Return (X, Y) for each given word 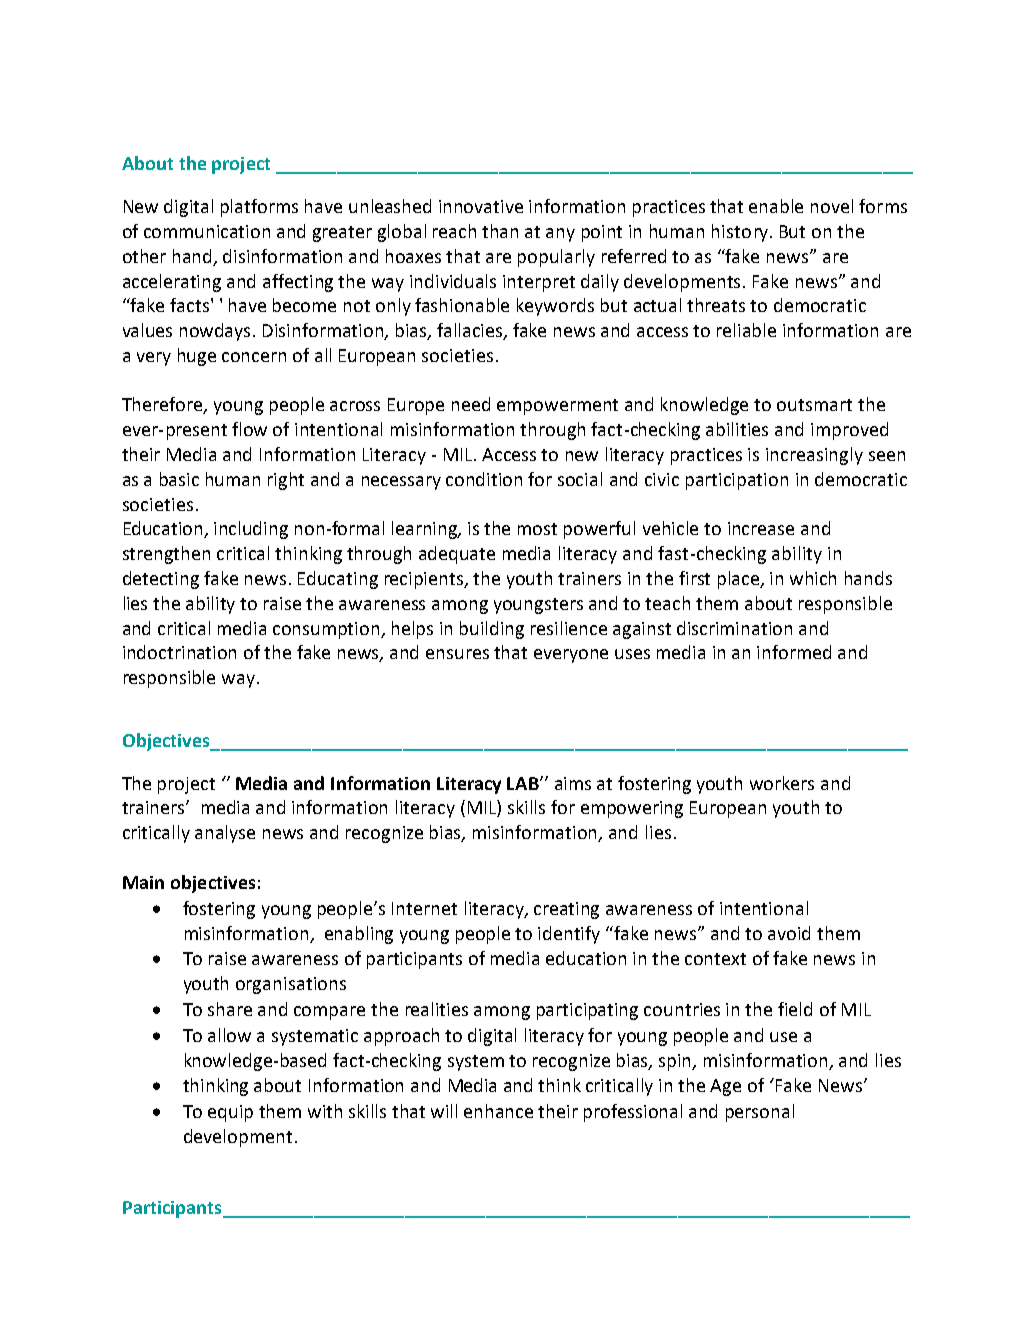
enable (776, 206)
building (492, 630)
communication (207, 231)
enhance (498, 1111)
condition (484, 479)
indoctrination (179, 652)
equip (230, 1113)
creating (566, 910)
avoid (789, 933)
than (500, 231)
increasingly (814, 456)
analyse (225, 834)
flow (249, 429)
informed (794, 652)
